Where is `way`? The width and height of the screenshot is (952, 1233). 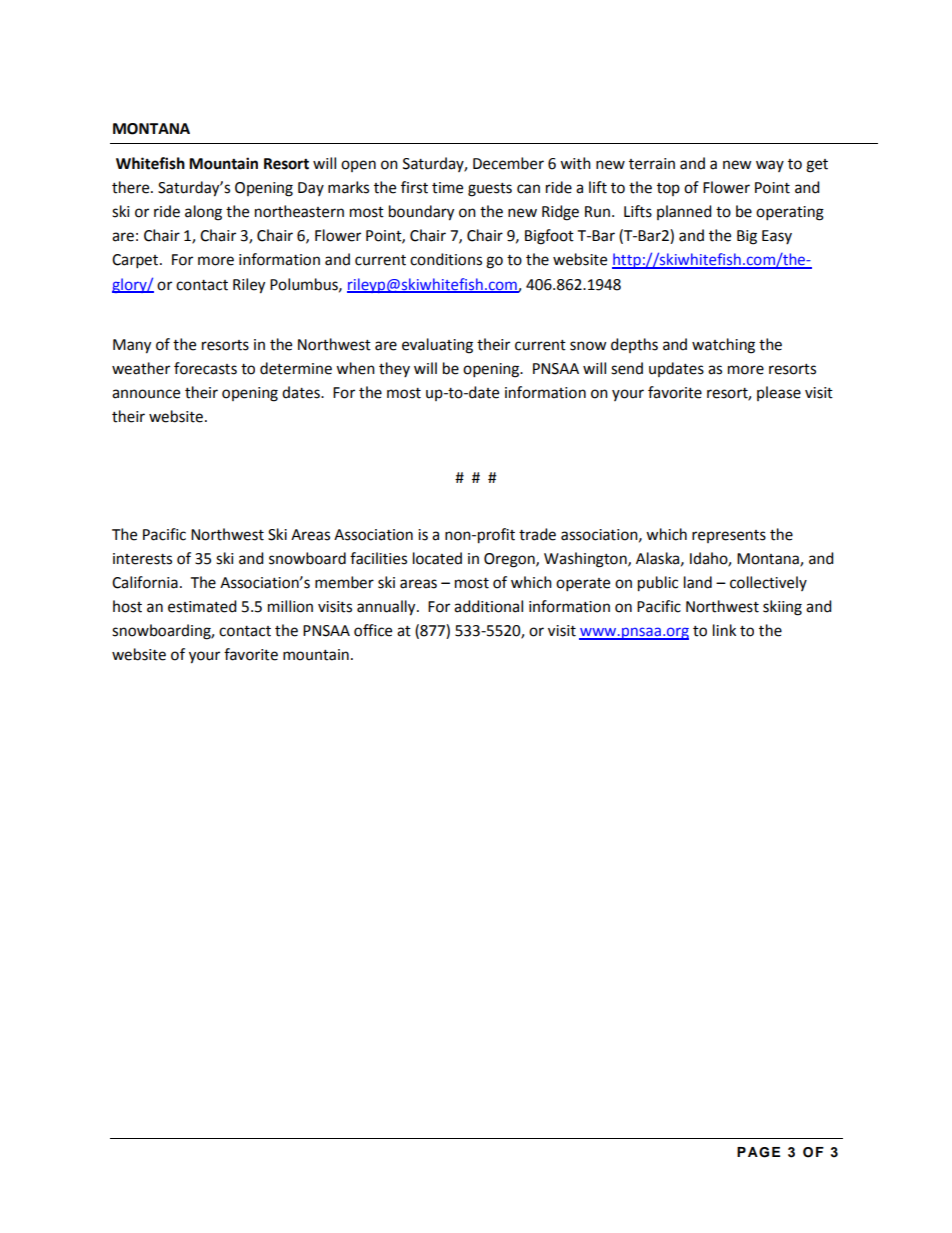 way is located at coordinates (770, 166).
